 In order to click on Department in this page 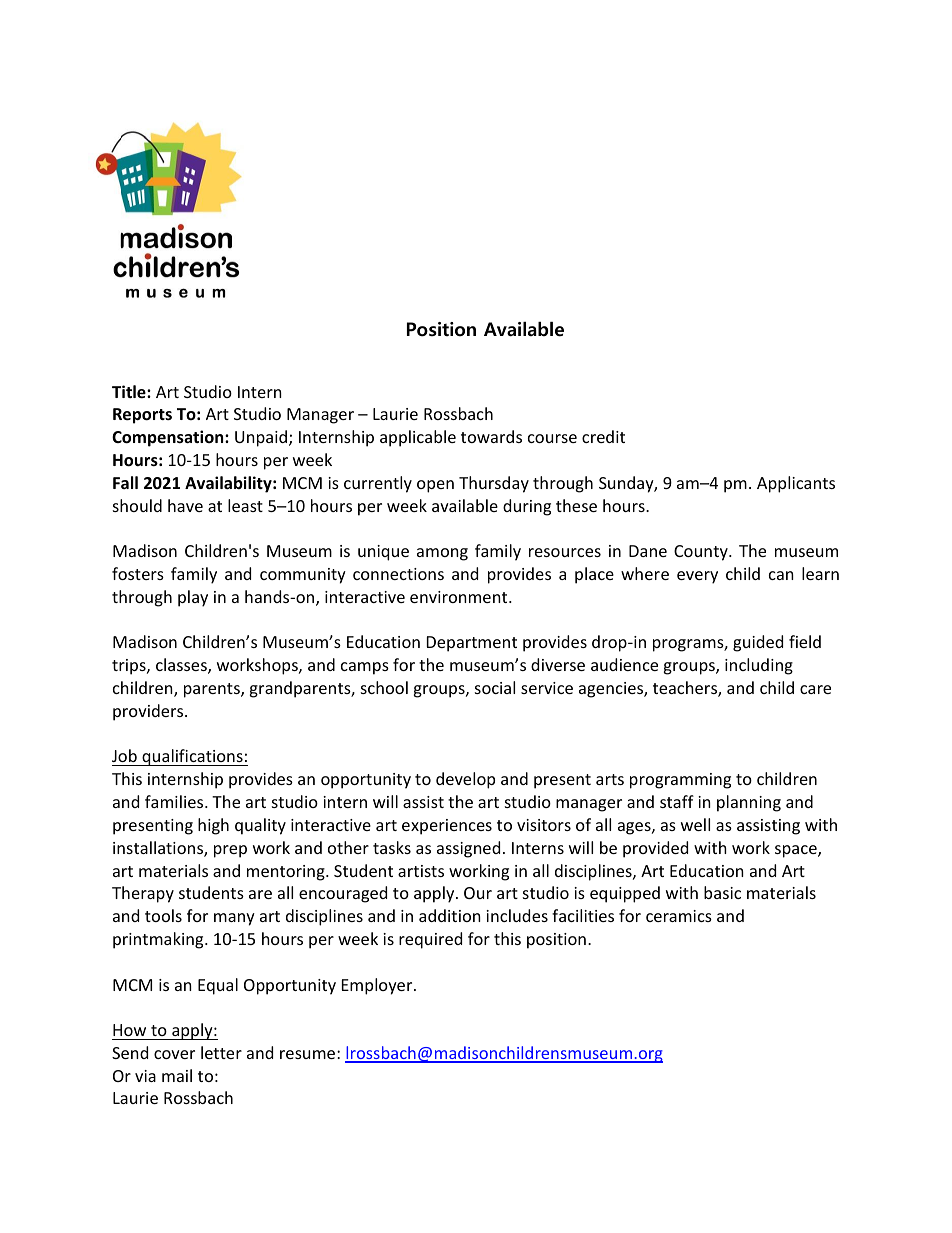, I will do `click(472, 644)`.
